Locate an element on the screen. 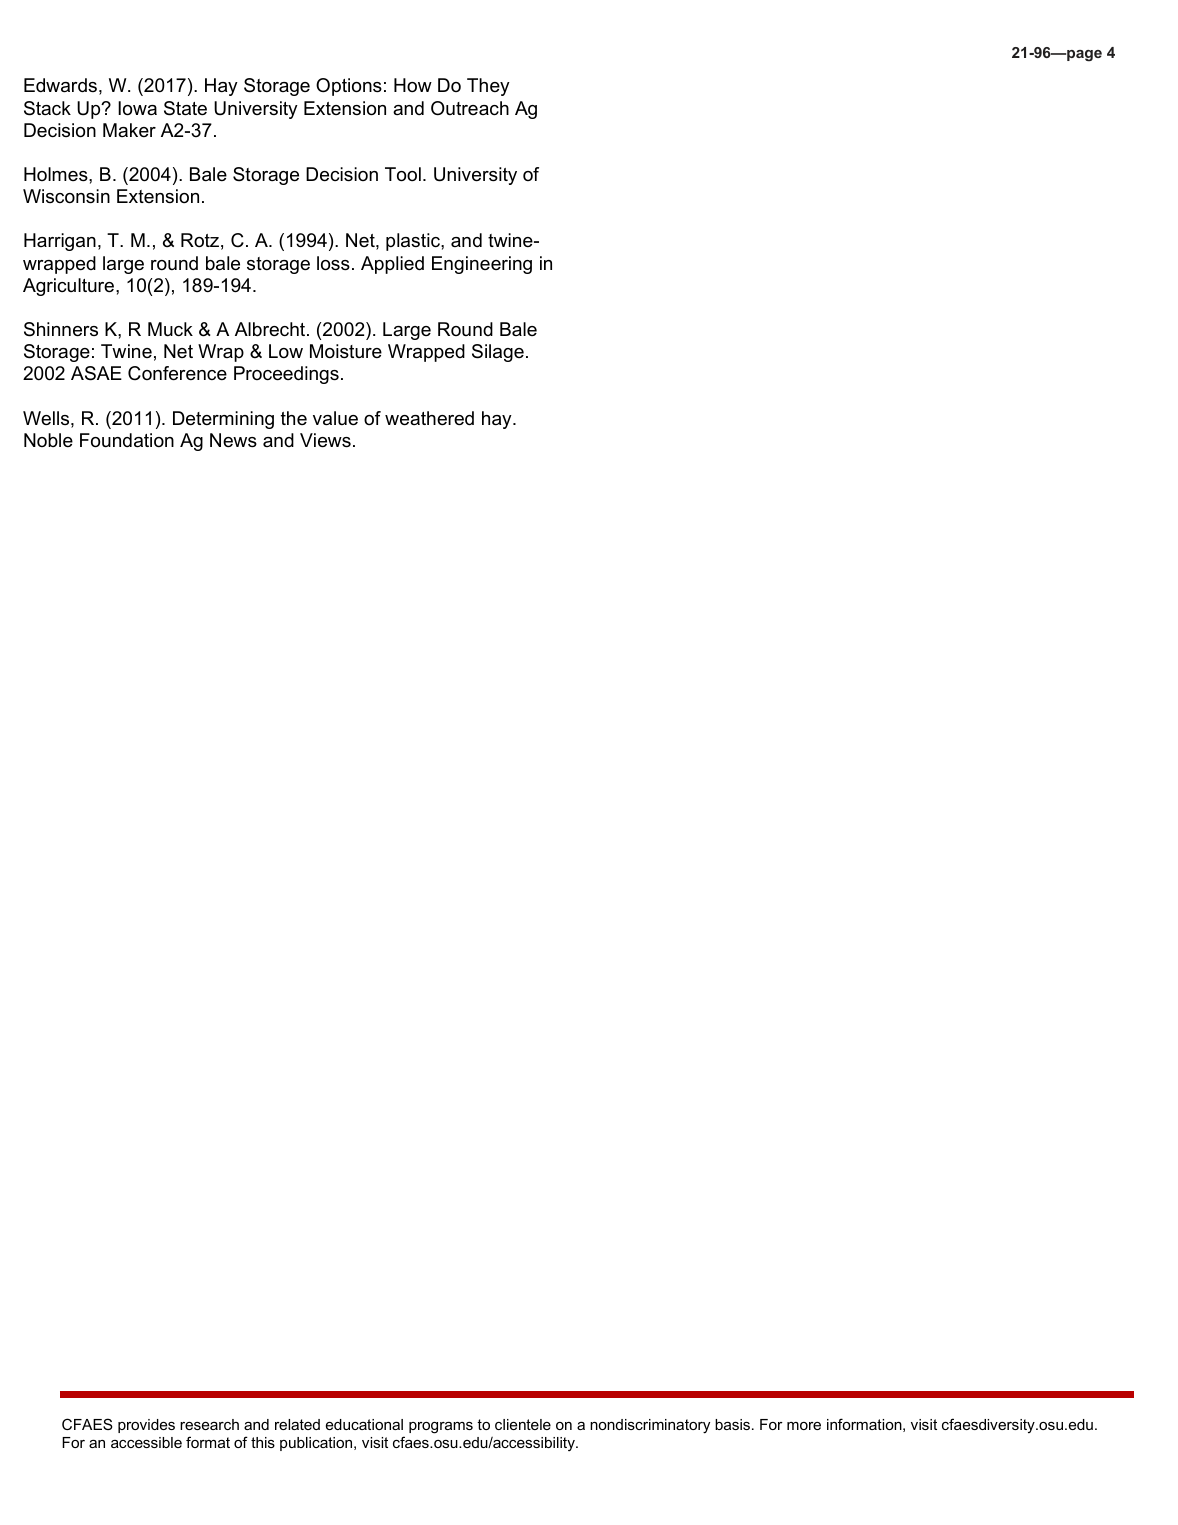  Foundation is located at coordinates (127, 440).
